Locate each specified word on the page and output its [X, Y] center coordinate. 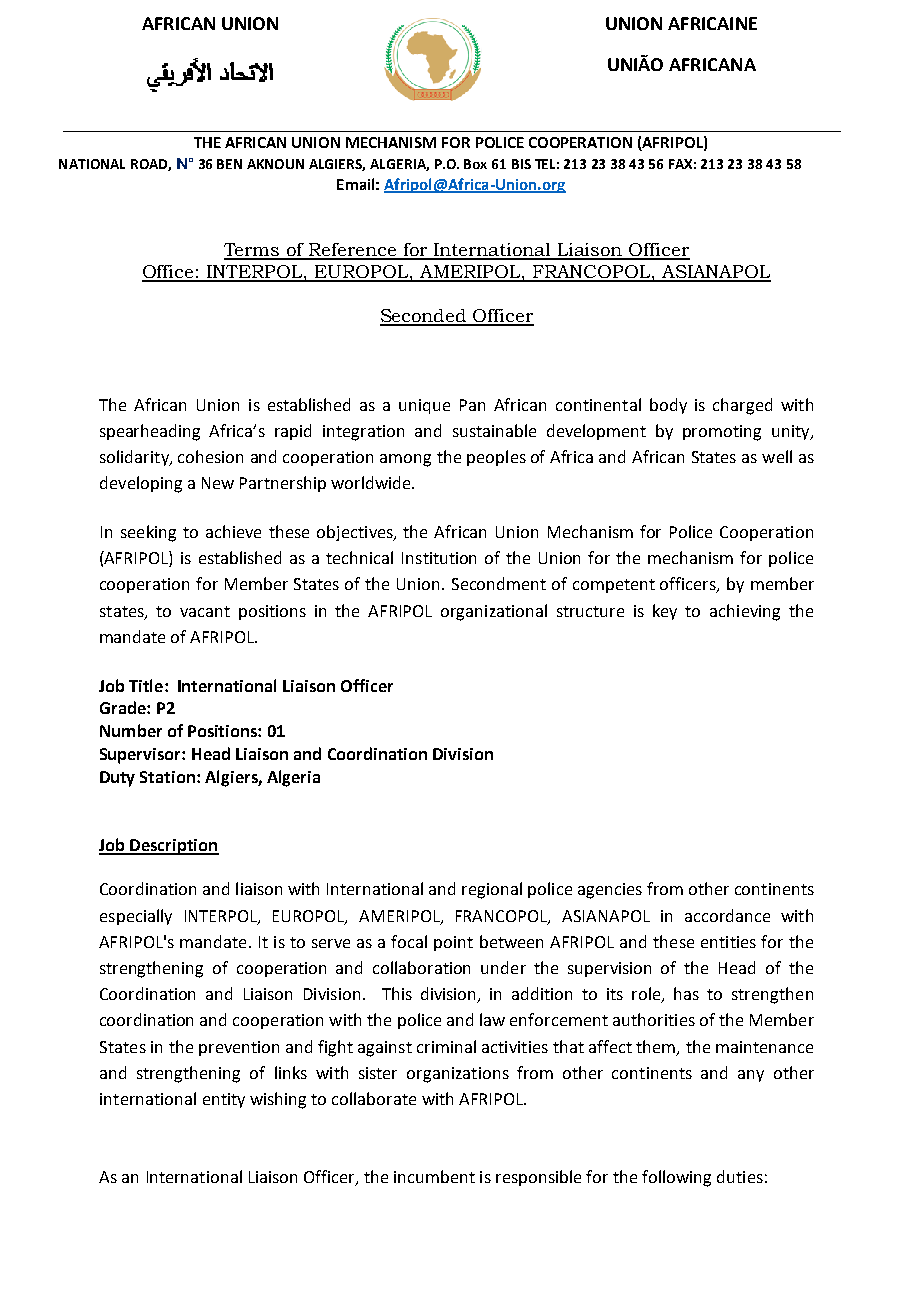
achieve [233, 531]
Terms [253, 251]
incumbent [434, 1176]
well [777, 456]
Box [475, 164]
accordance [727, 915]
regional [492, 890]
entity [224, 1100]
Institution [439, 558]
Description [173, 847]
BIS [521, 164]
